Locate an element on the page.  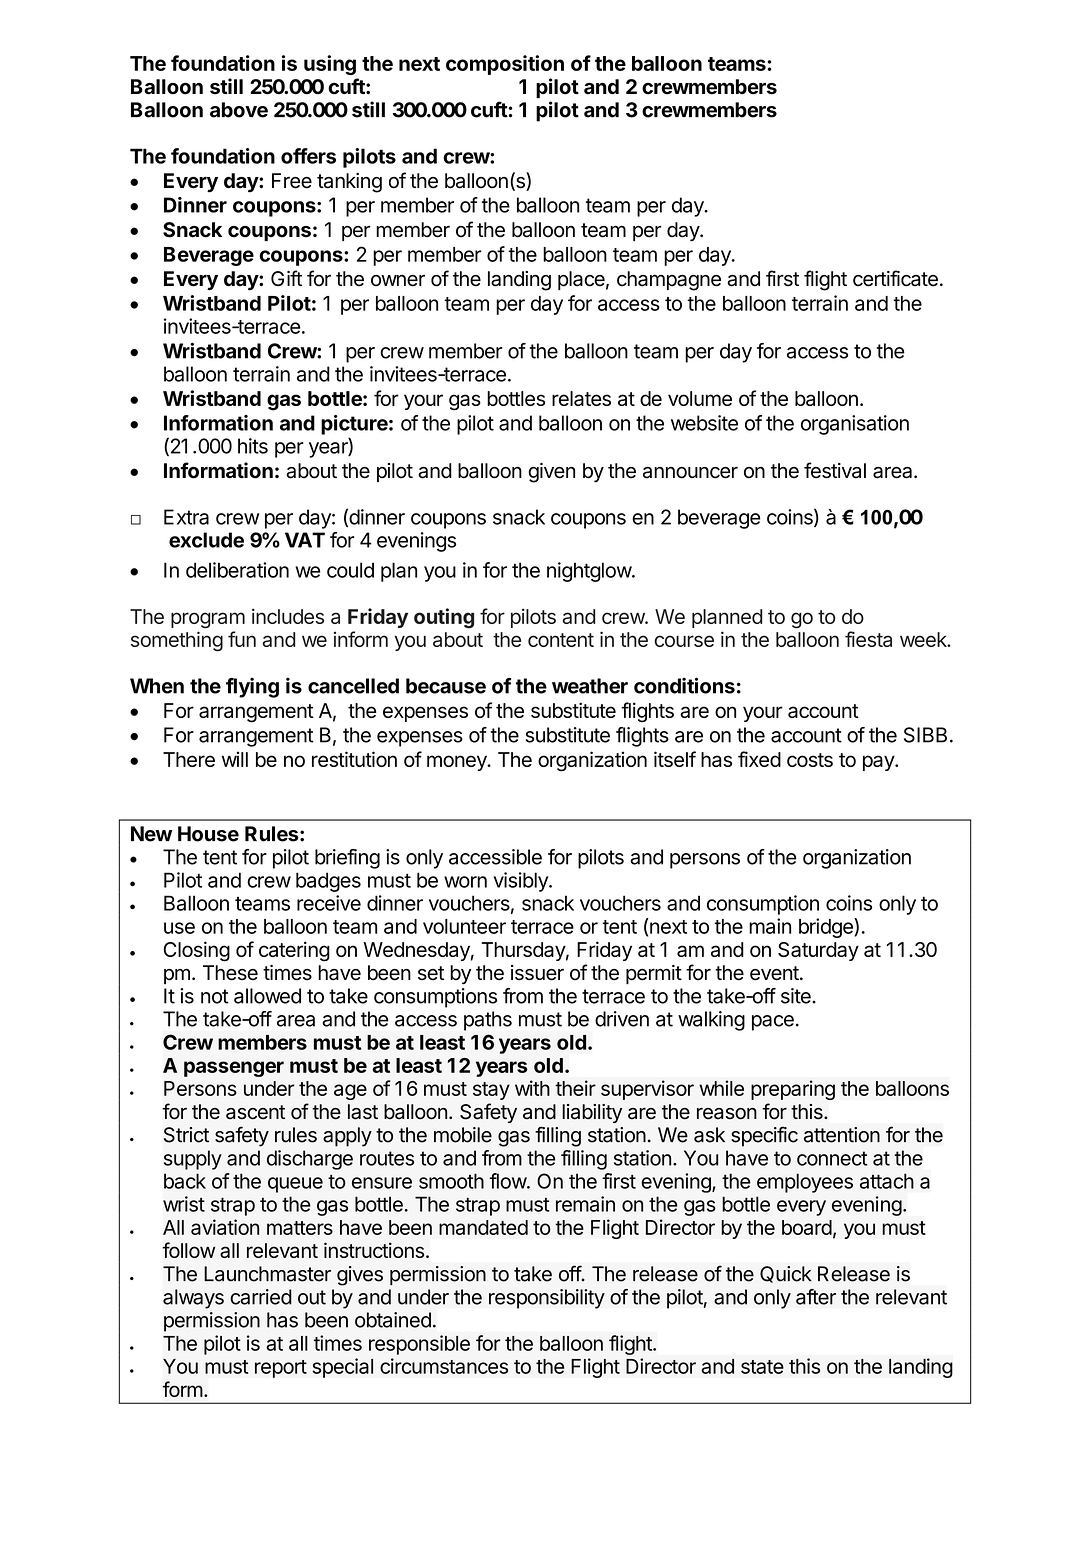
Closing is located at coordinates (197, 951).
